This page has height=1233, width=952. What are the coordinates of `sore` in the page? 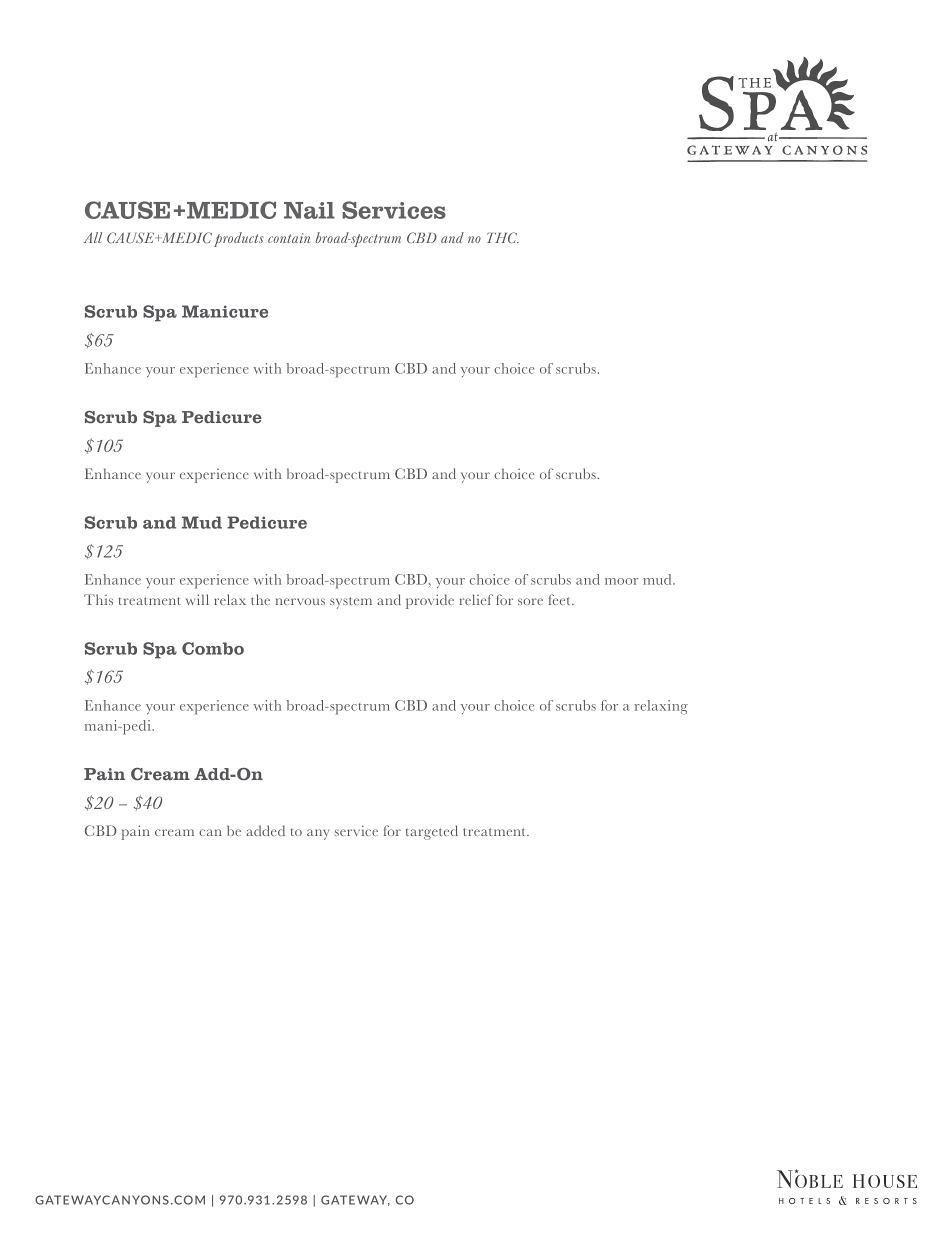 It's located at (530, 601).
